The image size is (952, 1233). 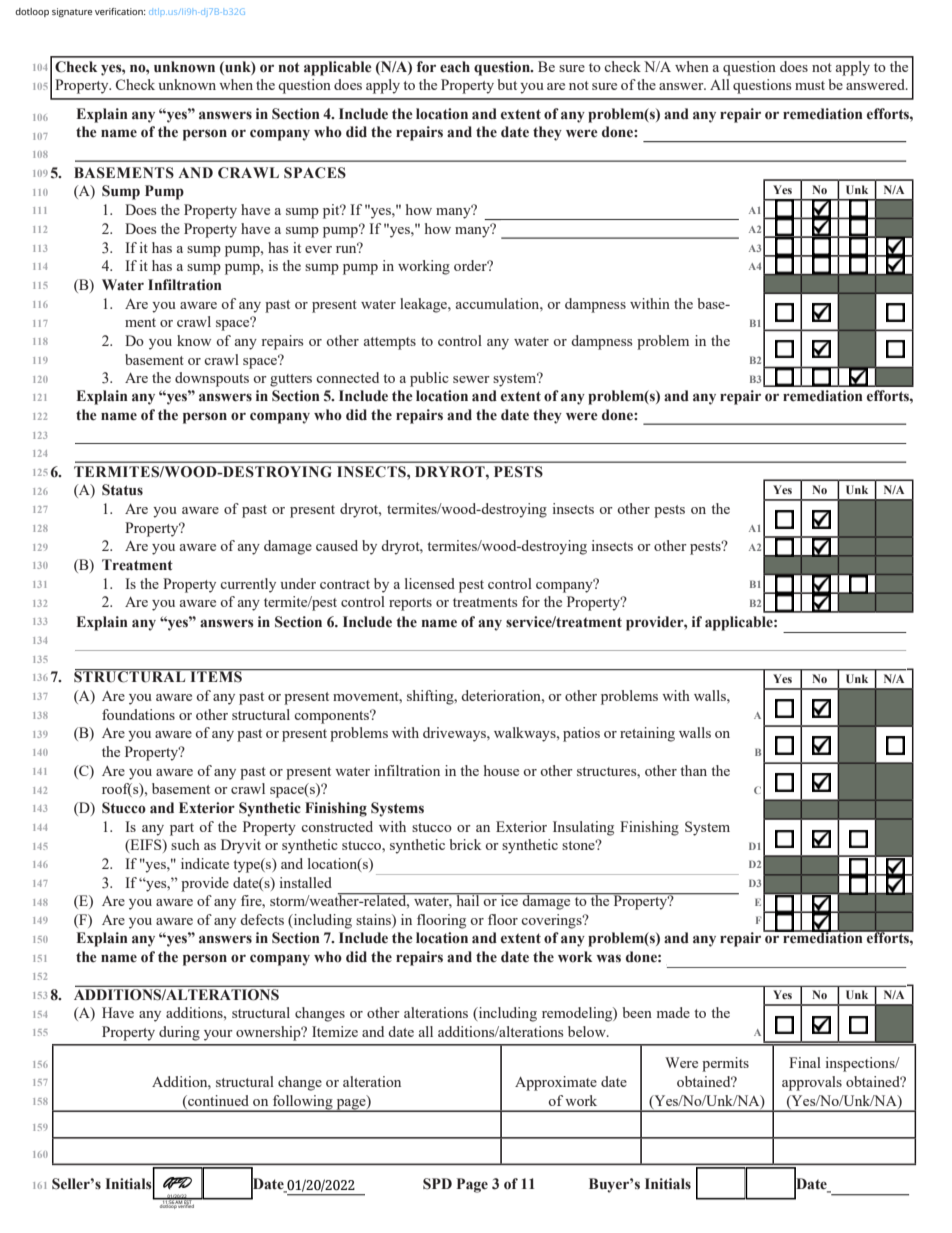 What do you see at coordinates (177, 1183) in the document?
I see `AFD` at bounding box center [177, 1183].
